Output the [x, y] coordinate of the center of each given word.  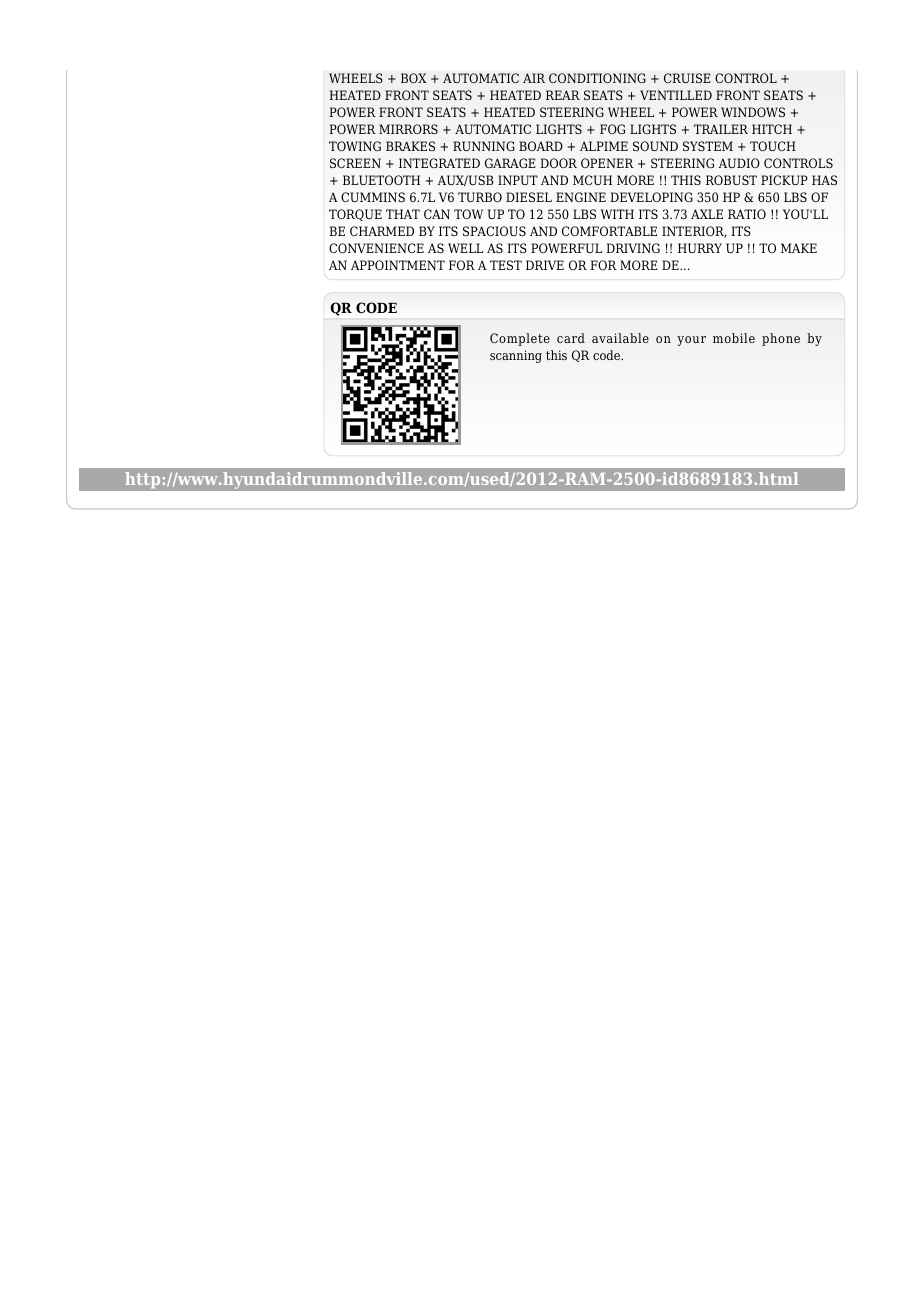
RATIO [747, 214]
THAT [403, 214]
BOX [414, 78]
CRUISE [687, 78]
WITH [617, 214]
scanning [516, 356]
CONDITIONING [597, 78]
